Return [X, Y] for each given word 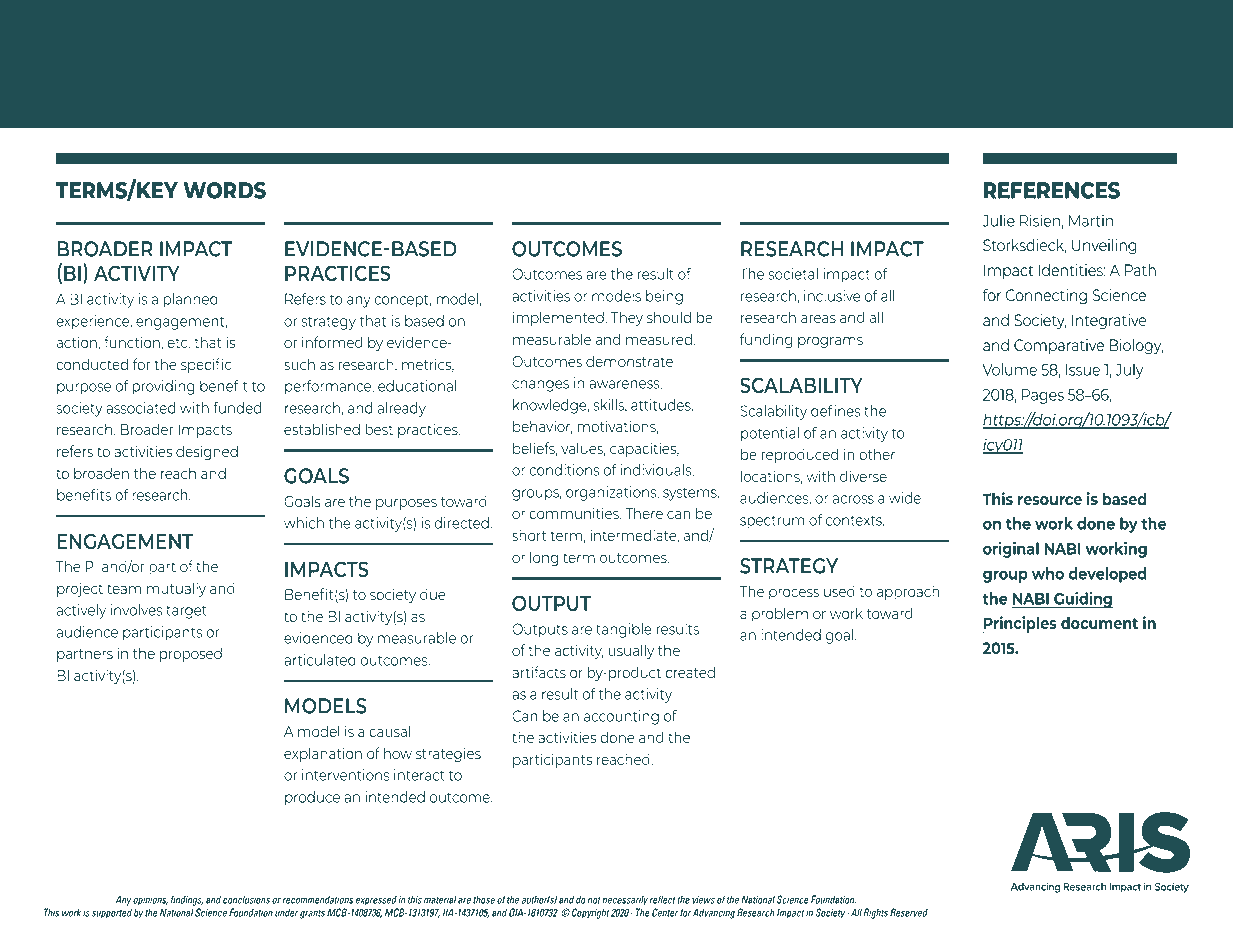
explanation [323, 754]
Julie [999, 220]
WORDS [224, 190]
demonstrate [629, 361]
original [1011, 549]
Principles [1020, 624]
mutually [176, 589]
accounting [621, 717]
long [544, 558]
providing [163, 387]
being [664, 297]
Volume [1010, 369]
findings [187, 900]
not [594, 900]
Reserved [909, 912]
